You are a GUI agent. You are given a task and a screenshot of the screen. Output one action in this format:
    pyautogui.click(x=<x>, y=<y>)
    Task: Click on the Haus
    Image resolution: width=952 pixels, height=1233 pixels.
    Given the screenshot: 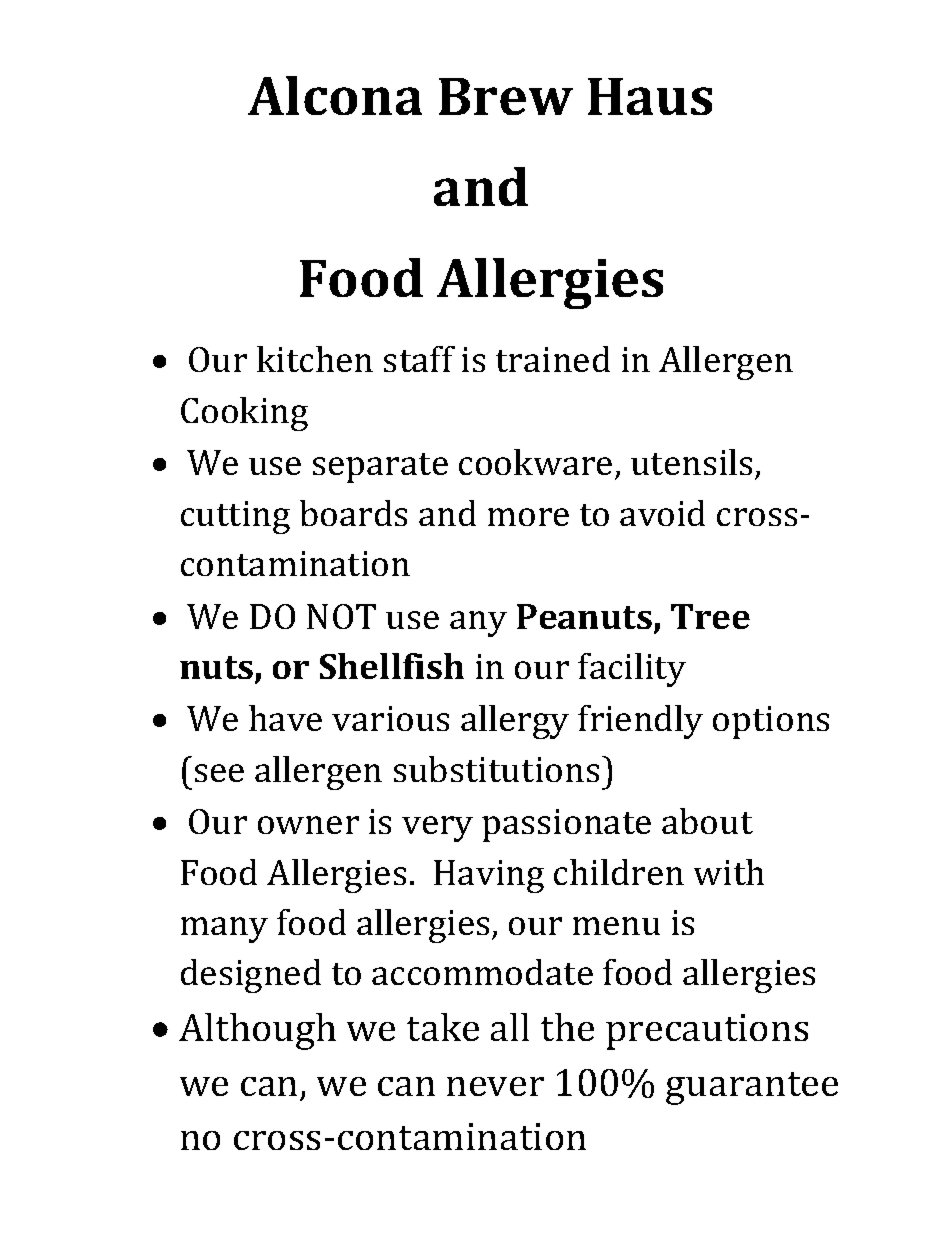 What is the action you would take?
    pyautogui.click(x=650, y=96)
